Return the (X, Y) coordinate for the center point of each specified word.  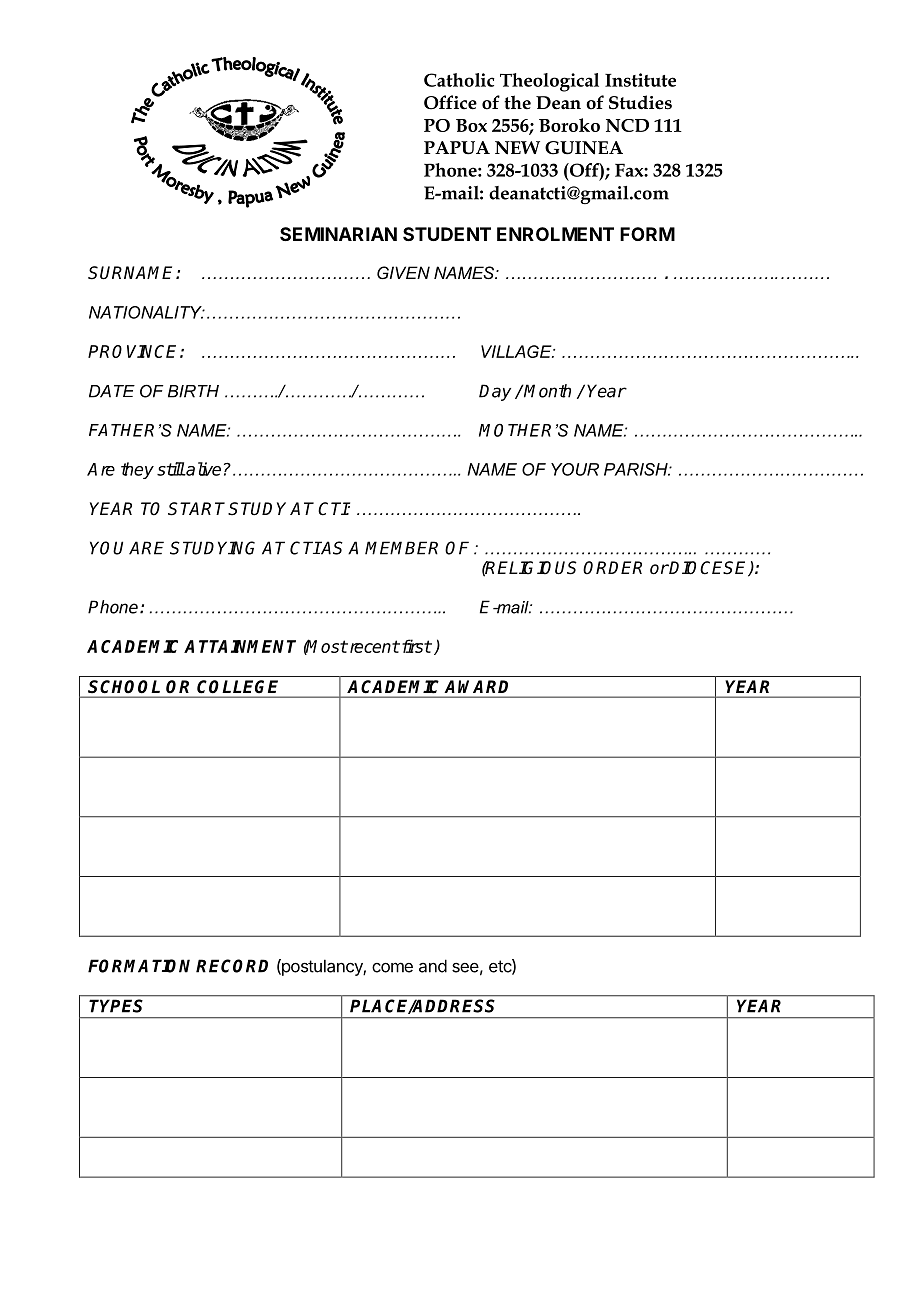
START (198, 509)
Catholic (459, 80)
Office (450, 102)
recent (373, 646)
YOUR (575, 469)
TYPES (116, 1006)
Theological (549, 82)
